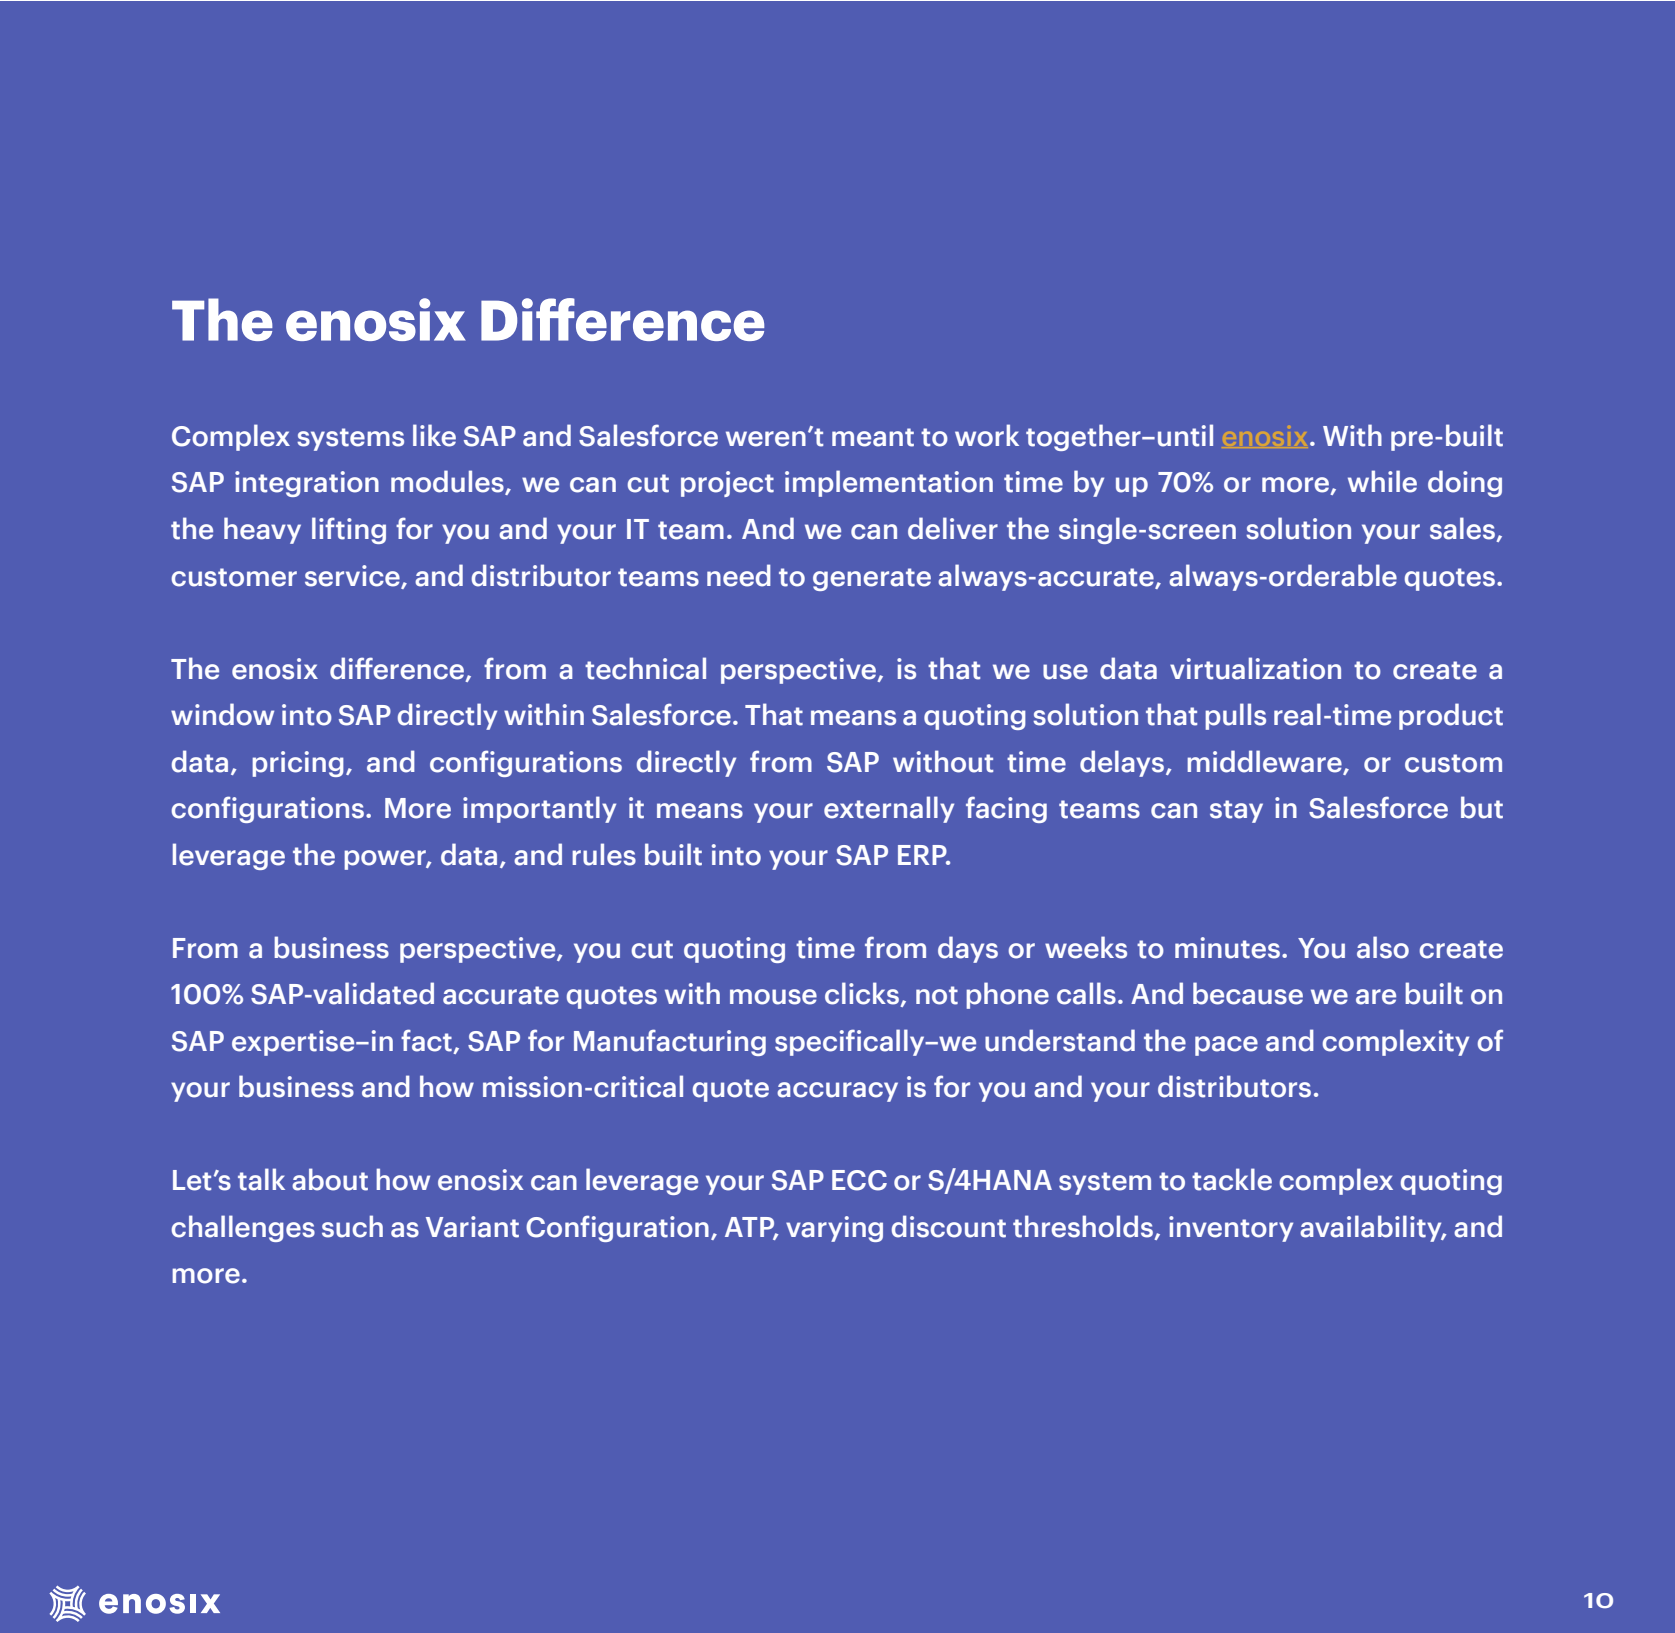  I want to click on middleware, so click(1265, 762).
